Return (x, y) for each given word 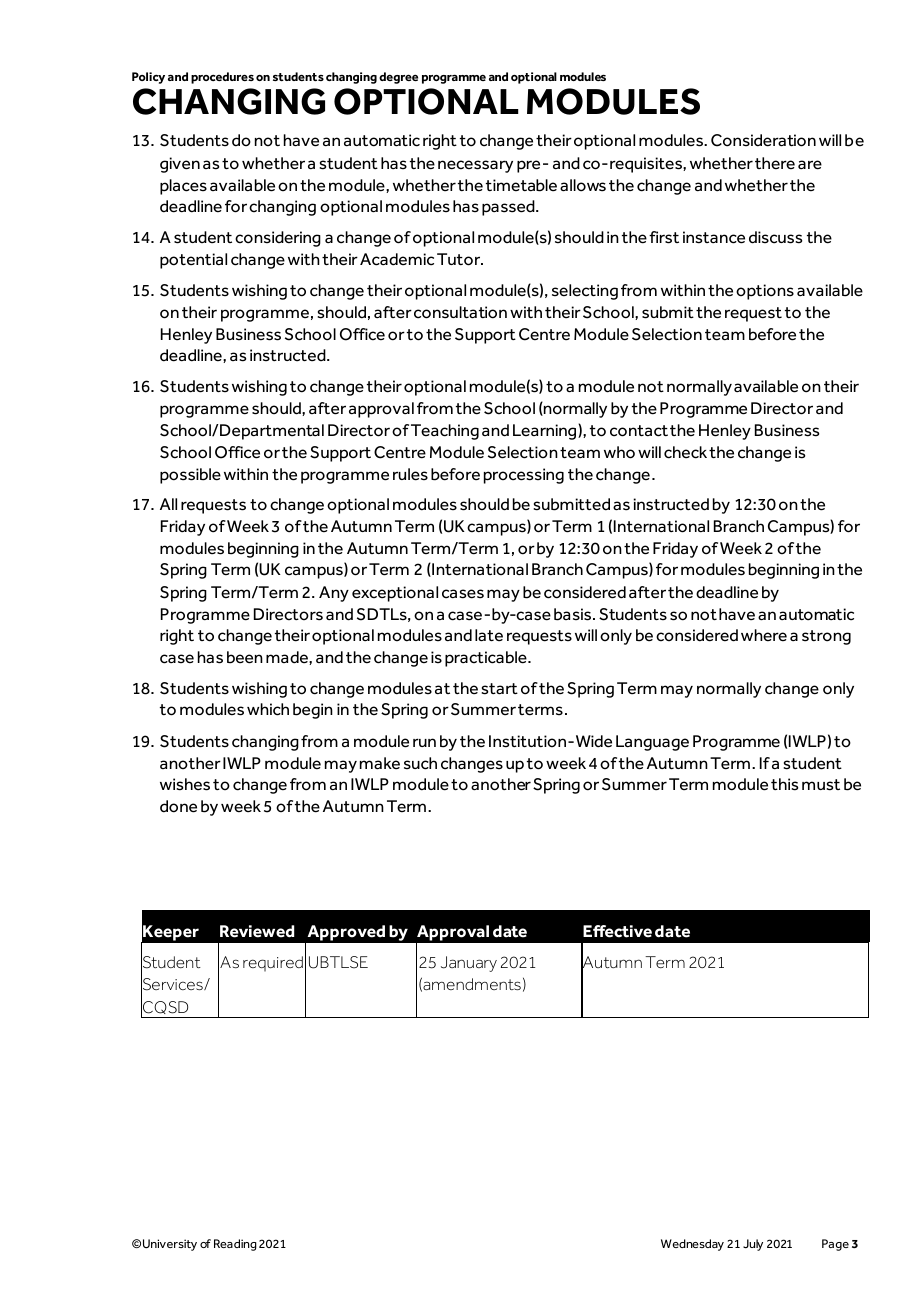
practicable (487, 659)
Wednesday (692, 1245)
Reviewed (257, 931)
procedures (222, 78)
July (753, 1245)
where (764, 635)
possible (190, 476)
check (685, 452)
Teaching (445, 432)
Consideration (763, 140)
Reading (235, 1245)
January (469, 964)
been (245, 657)
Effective (617, 931)
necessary (475, 166)
